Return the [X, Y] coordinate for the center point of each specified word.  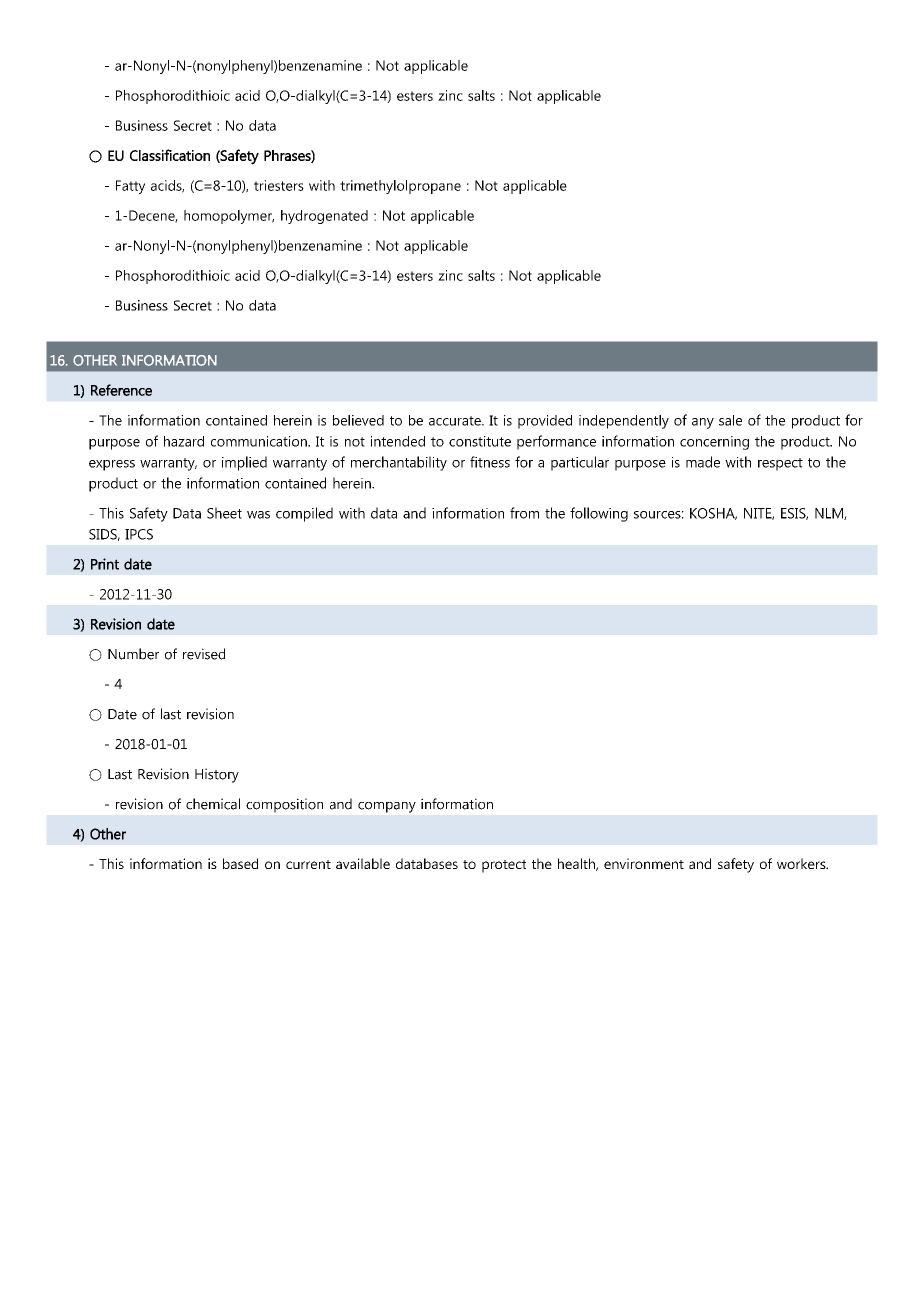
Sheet [224, 513]
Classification [170, 155]
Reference [121, 390]
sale [730, 420]
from [524, 513]
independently [624, 422]
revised [204, 654]
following [599, 514]
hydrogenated [324, 217]
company [387, 807]
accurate [456, 421]
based [240, 863]
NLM [830, 514]
